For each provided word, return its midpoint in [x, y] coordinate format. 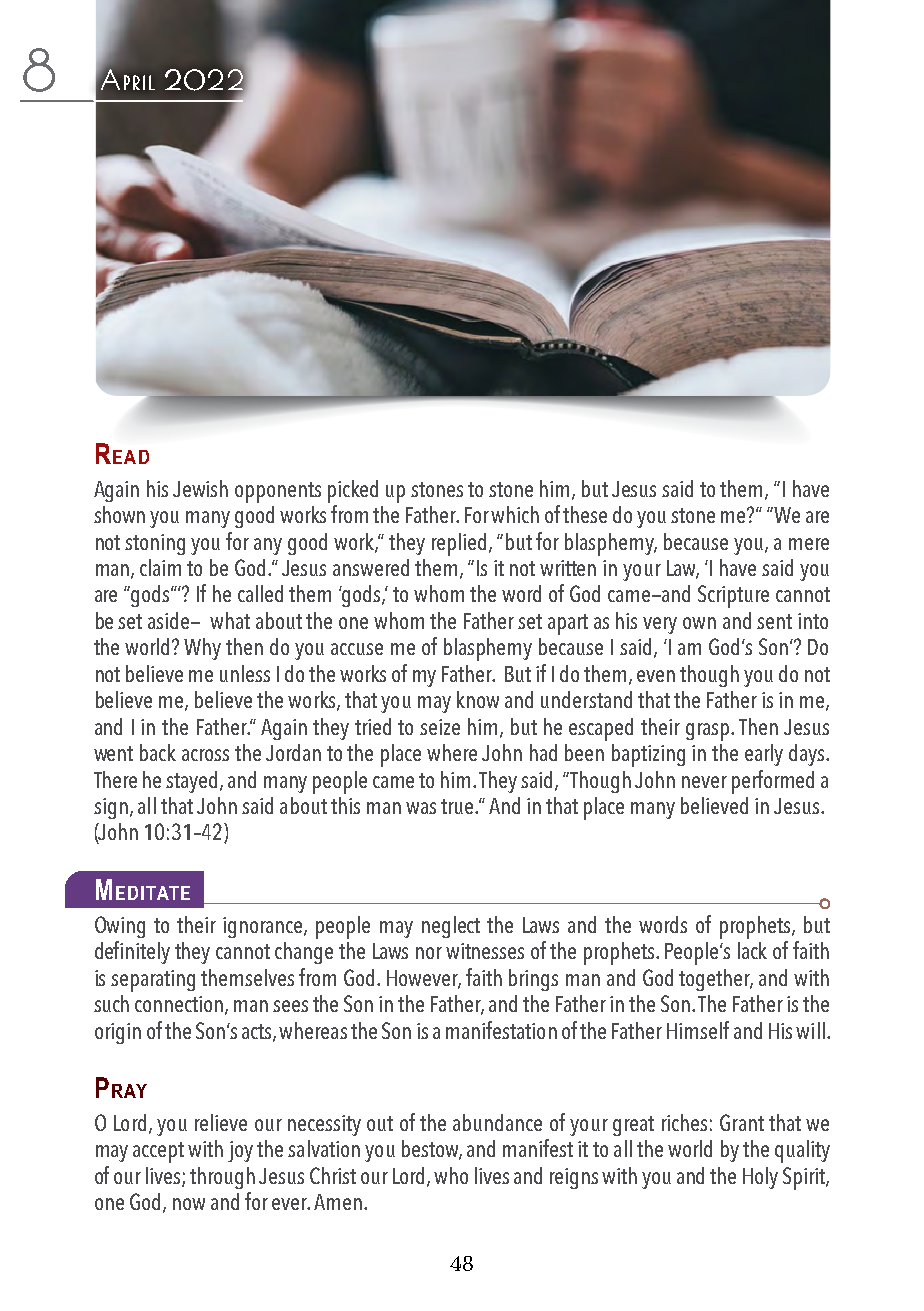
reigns [574, 1178]
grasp [709, 732]
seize [440, 727]
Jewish [200, 488]
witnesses [485, 951]
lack [752, 950]
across [205, 755]
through [222, 1178]
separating [153, 981]
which [515, 514]
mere [809, 544]
